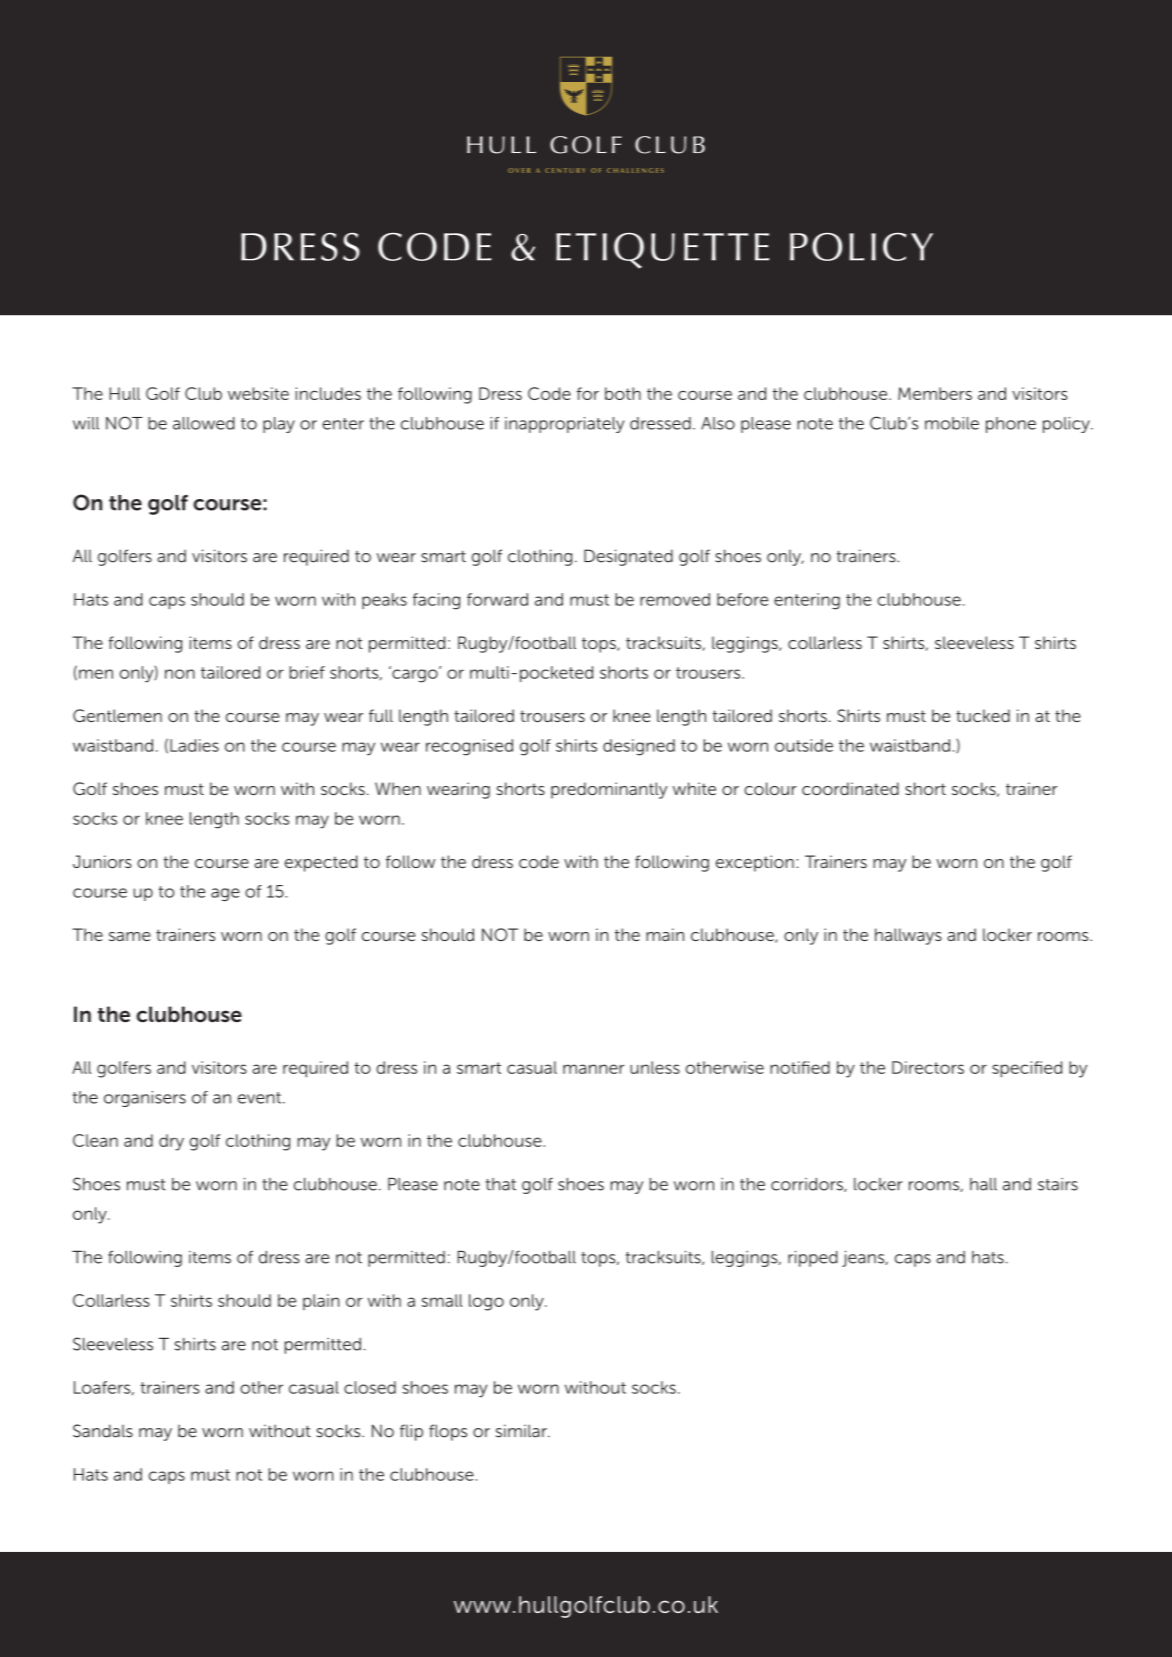 Image resolution: width=1172 pixels, height=1657 pixels. Describe the element at coordinates (204, 423) in the page. I see `allowed` at that location.
